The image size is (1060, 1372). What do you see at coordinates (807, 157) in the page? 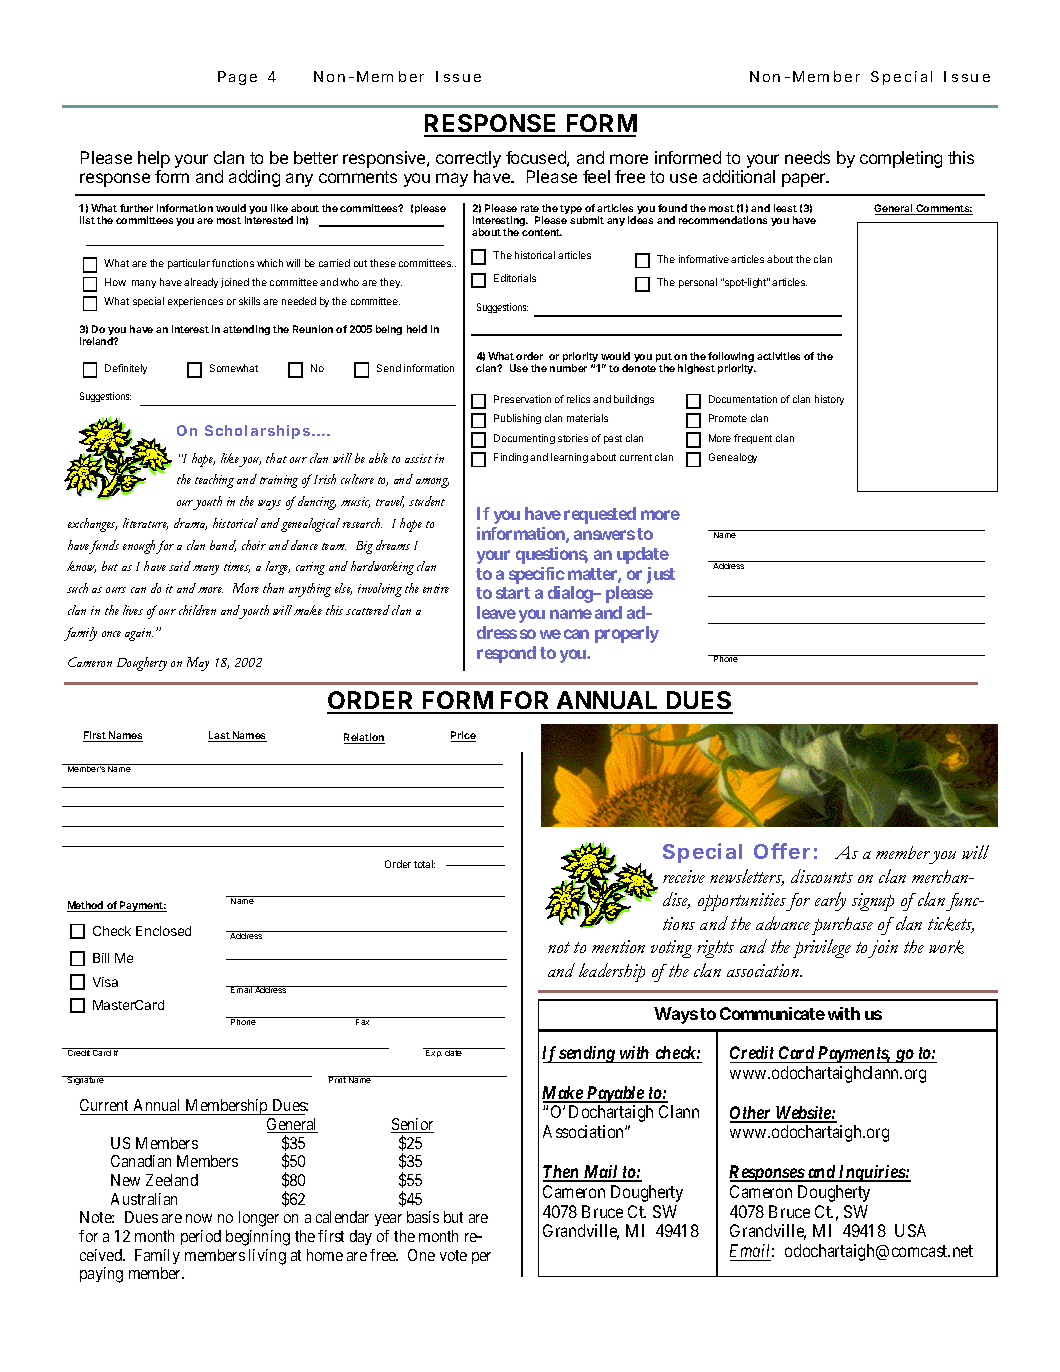
I see `needs` at bounding box center [807, 157].
